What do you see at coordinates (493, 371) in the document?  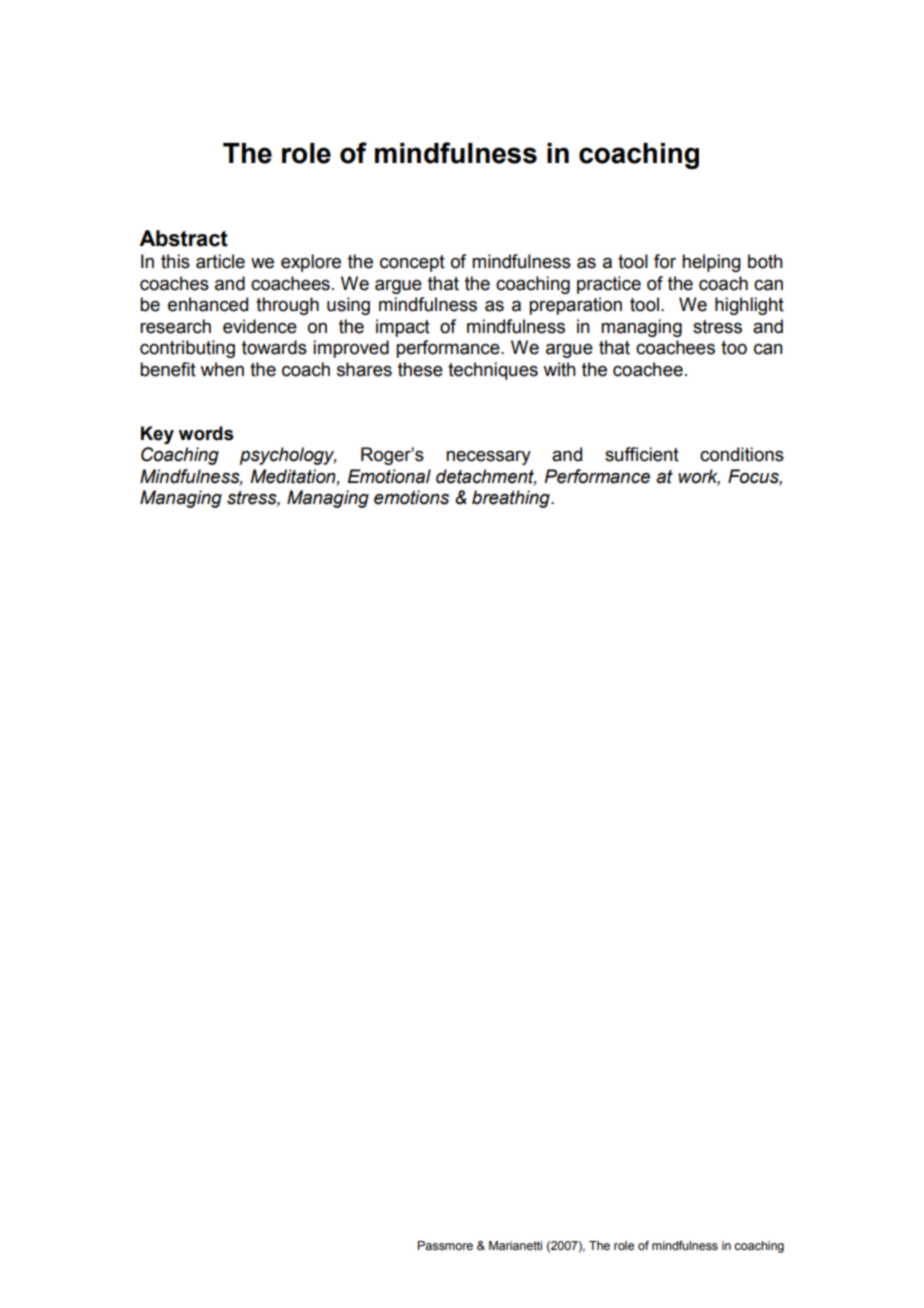 I see `techniques` at bounding box center [493, 371].
